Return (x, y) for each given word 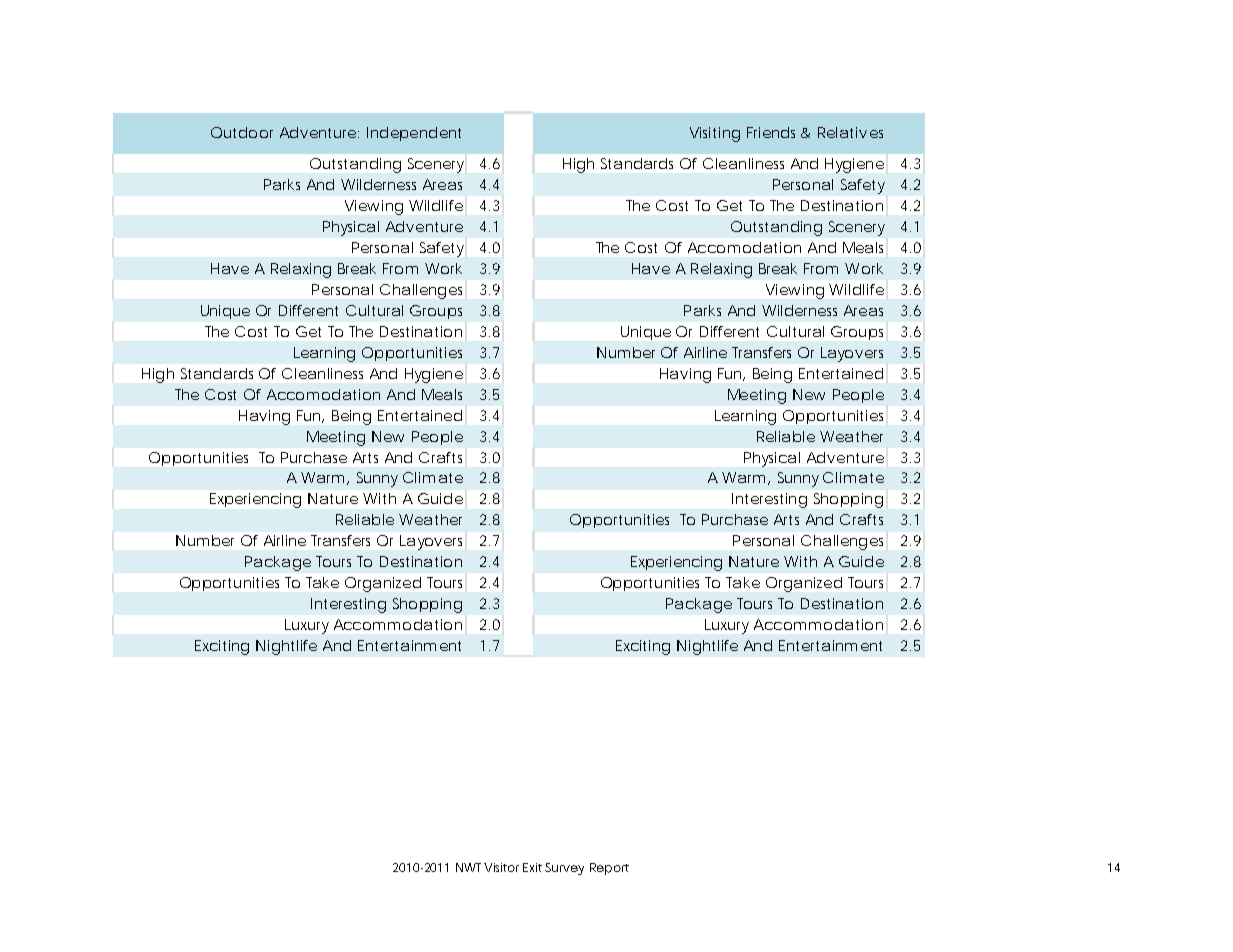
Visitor (501, 867)
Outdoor (242, 132)
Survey (564, 869)
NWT (468, 867)
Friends (771, 132)
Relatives (850, 132)
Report (609, 869)
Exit (532, 867)
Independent (414, 134)
